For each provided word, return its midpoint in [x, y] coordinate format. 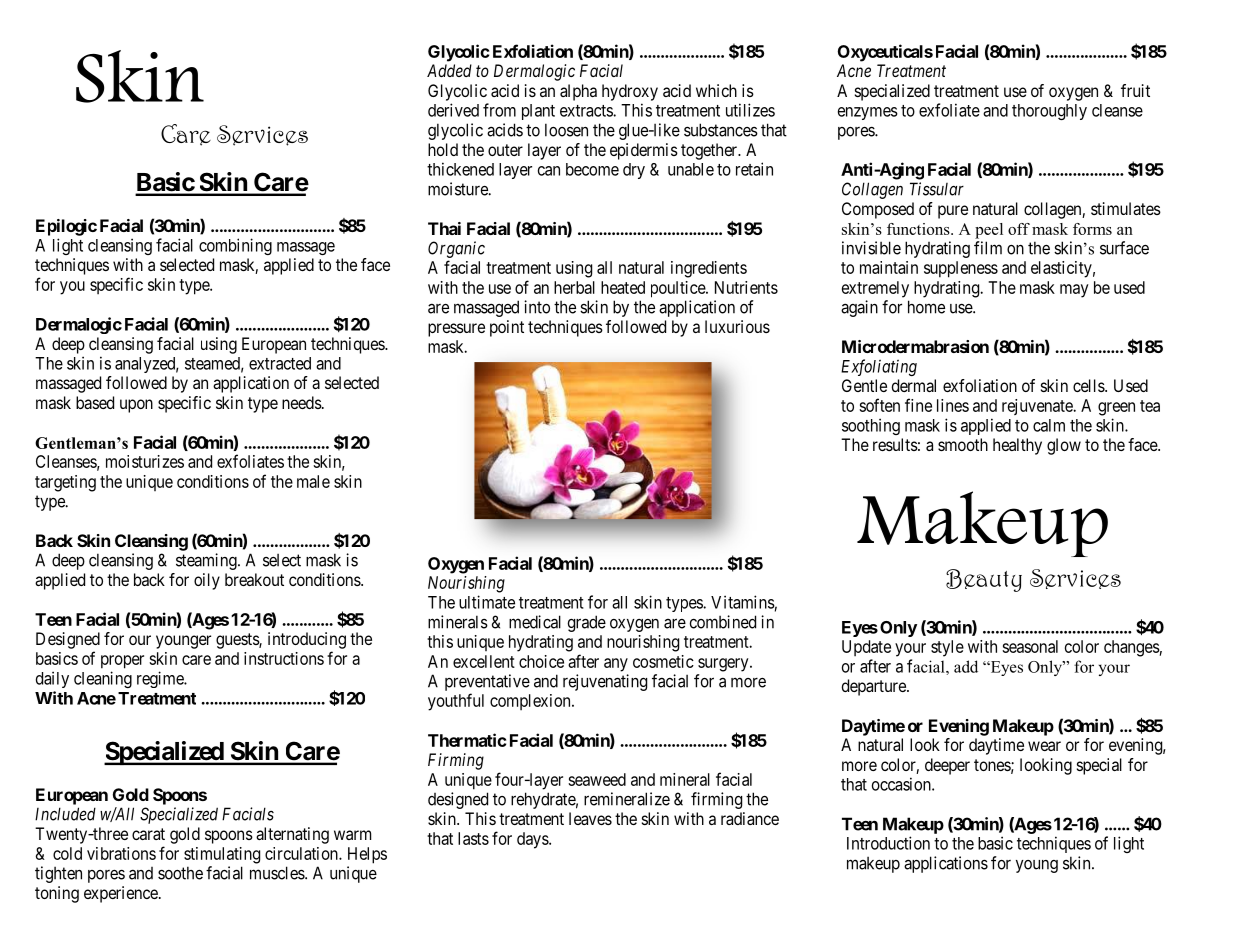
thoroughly [1049, 112]
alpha [578, 92]
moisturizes [145, 461]
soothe [180, 873]
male [313, 481]
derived [453, 110]
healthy [1017, 446]
